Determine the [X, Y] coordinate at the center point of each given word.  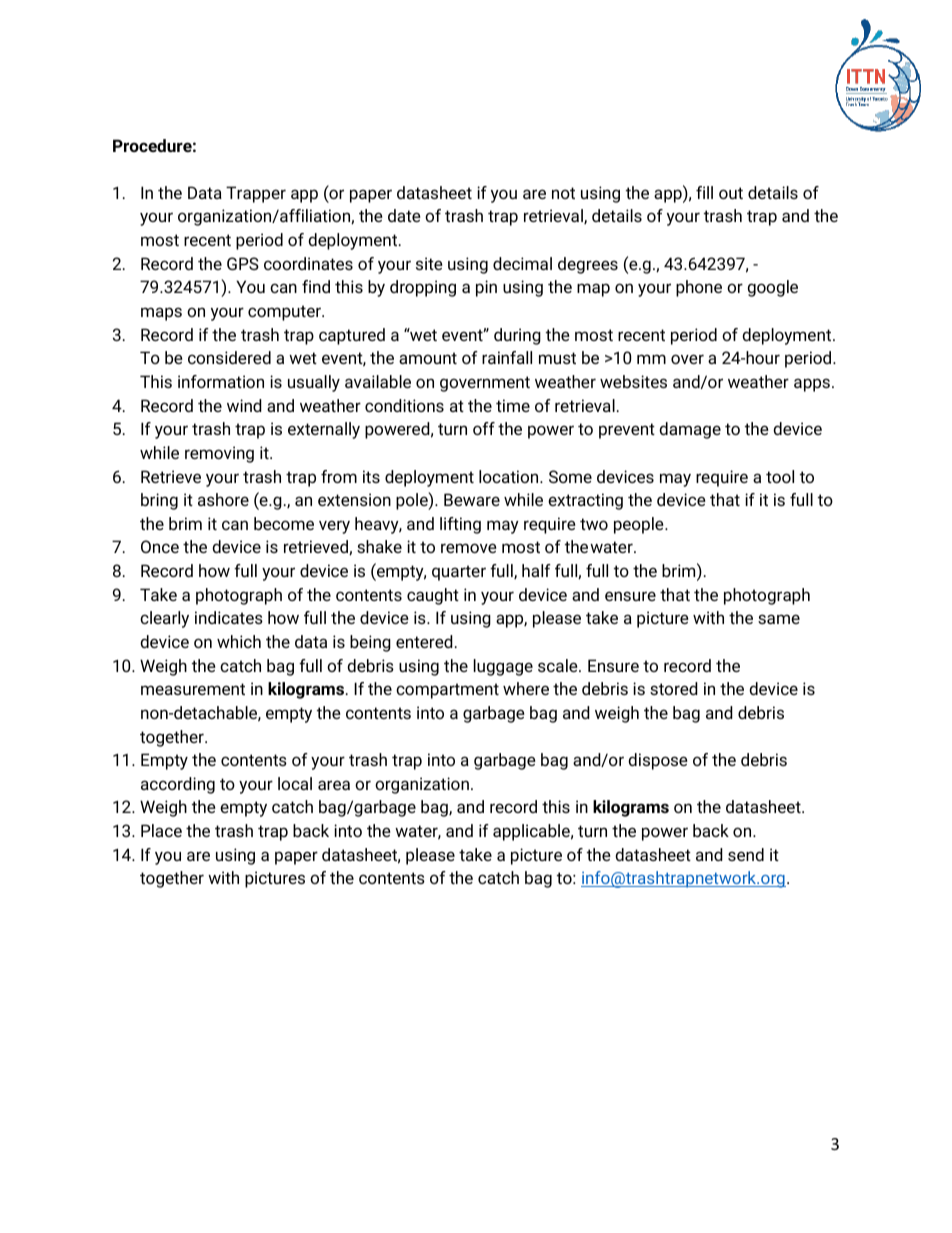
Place [161, 830]
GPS [243, 263]
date [404, 215]
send [746, 854]
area [334, 785]
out [731, 193]
